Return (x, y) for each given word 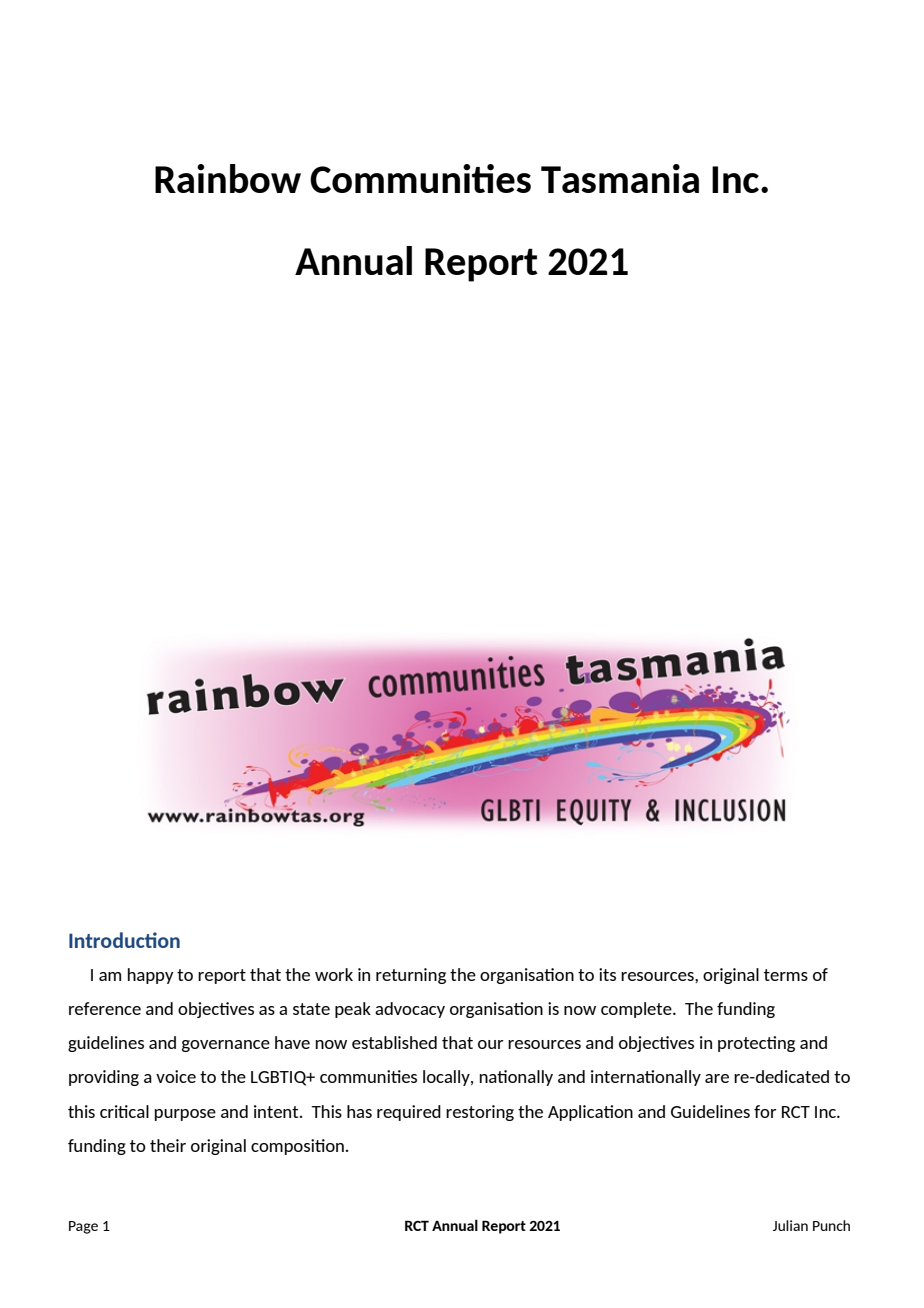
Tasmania (620, 178)
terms (786, 975)
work (334, 974)
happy (151, 976)
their (168, 1145)
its (607, 974)
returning (411, 976)
